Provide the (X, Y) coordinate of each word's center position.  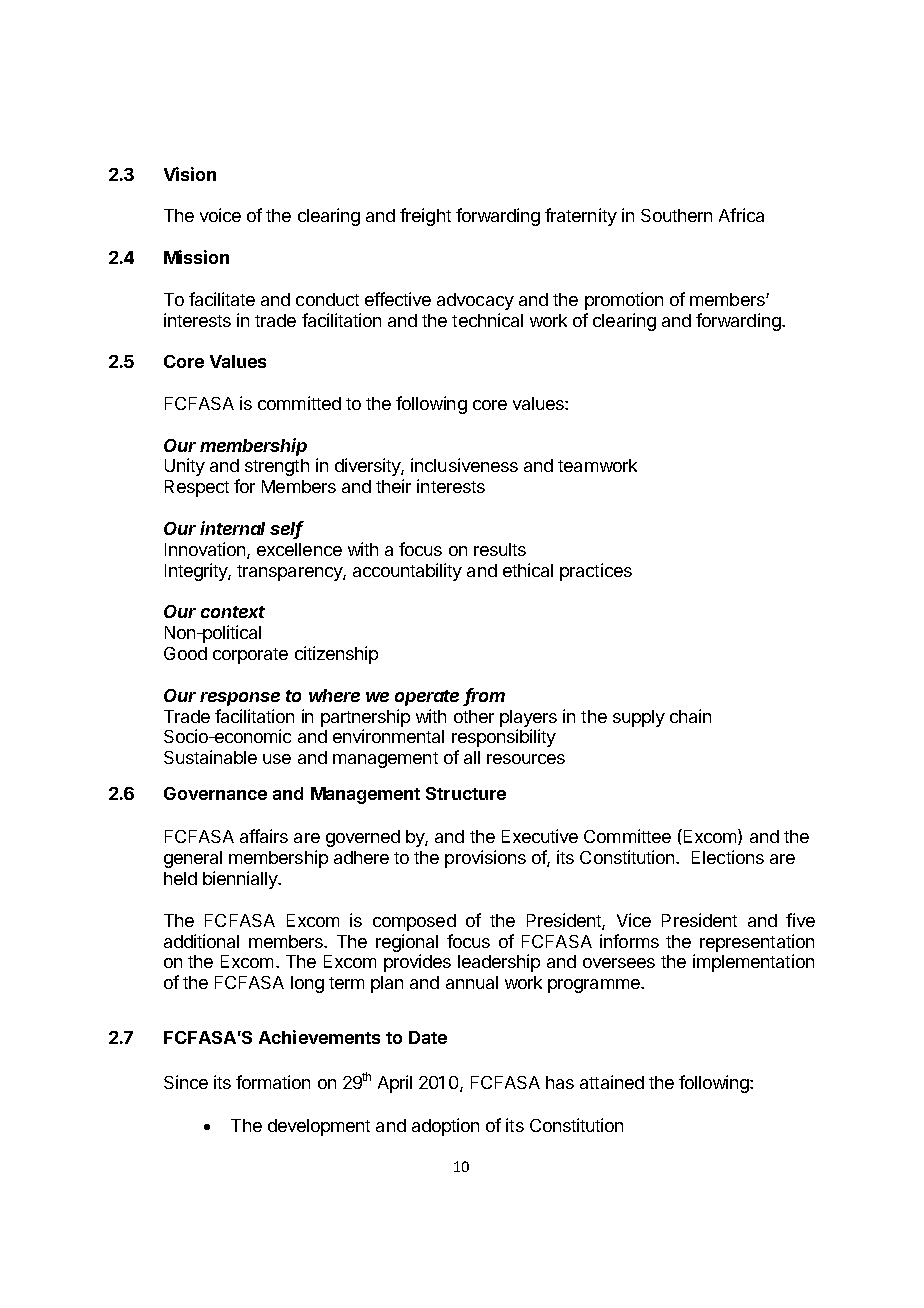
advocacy (475, 301)
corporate (250, 656)
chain (690, 716)
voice (220, 215)
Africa (741, 215)
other (474, 716)
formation (273, 1082)
